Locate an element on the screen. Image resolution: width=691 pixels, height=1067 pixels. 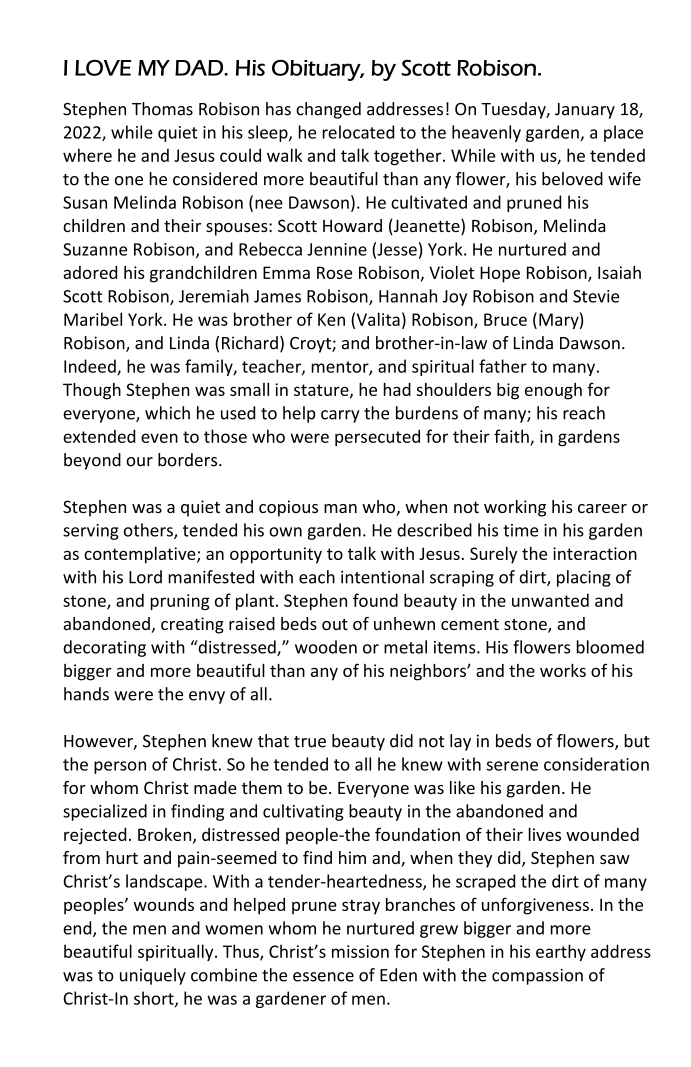
Thomas is located at coordinates (162, 109).
